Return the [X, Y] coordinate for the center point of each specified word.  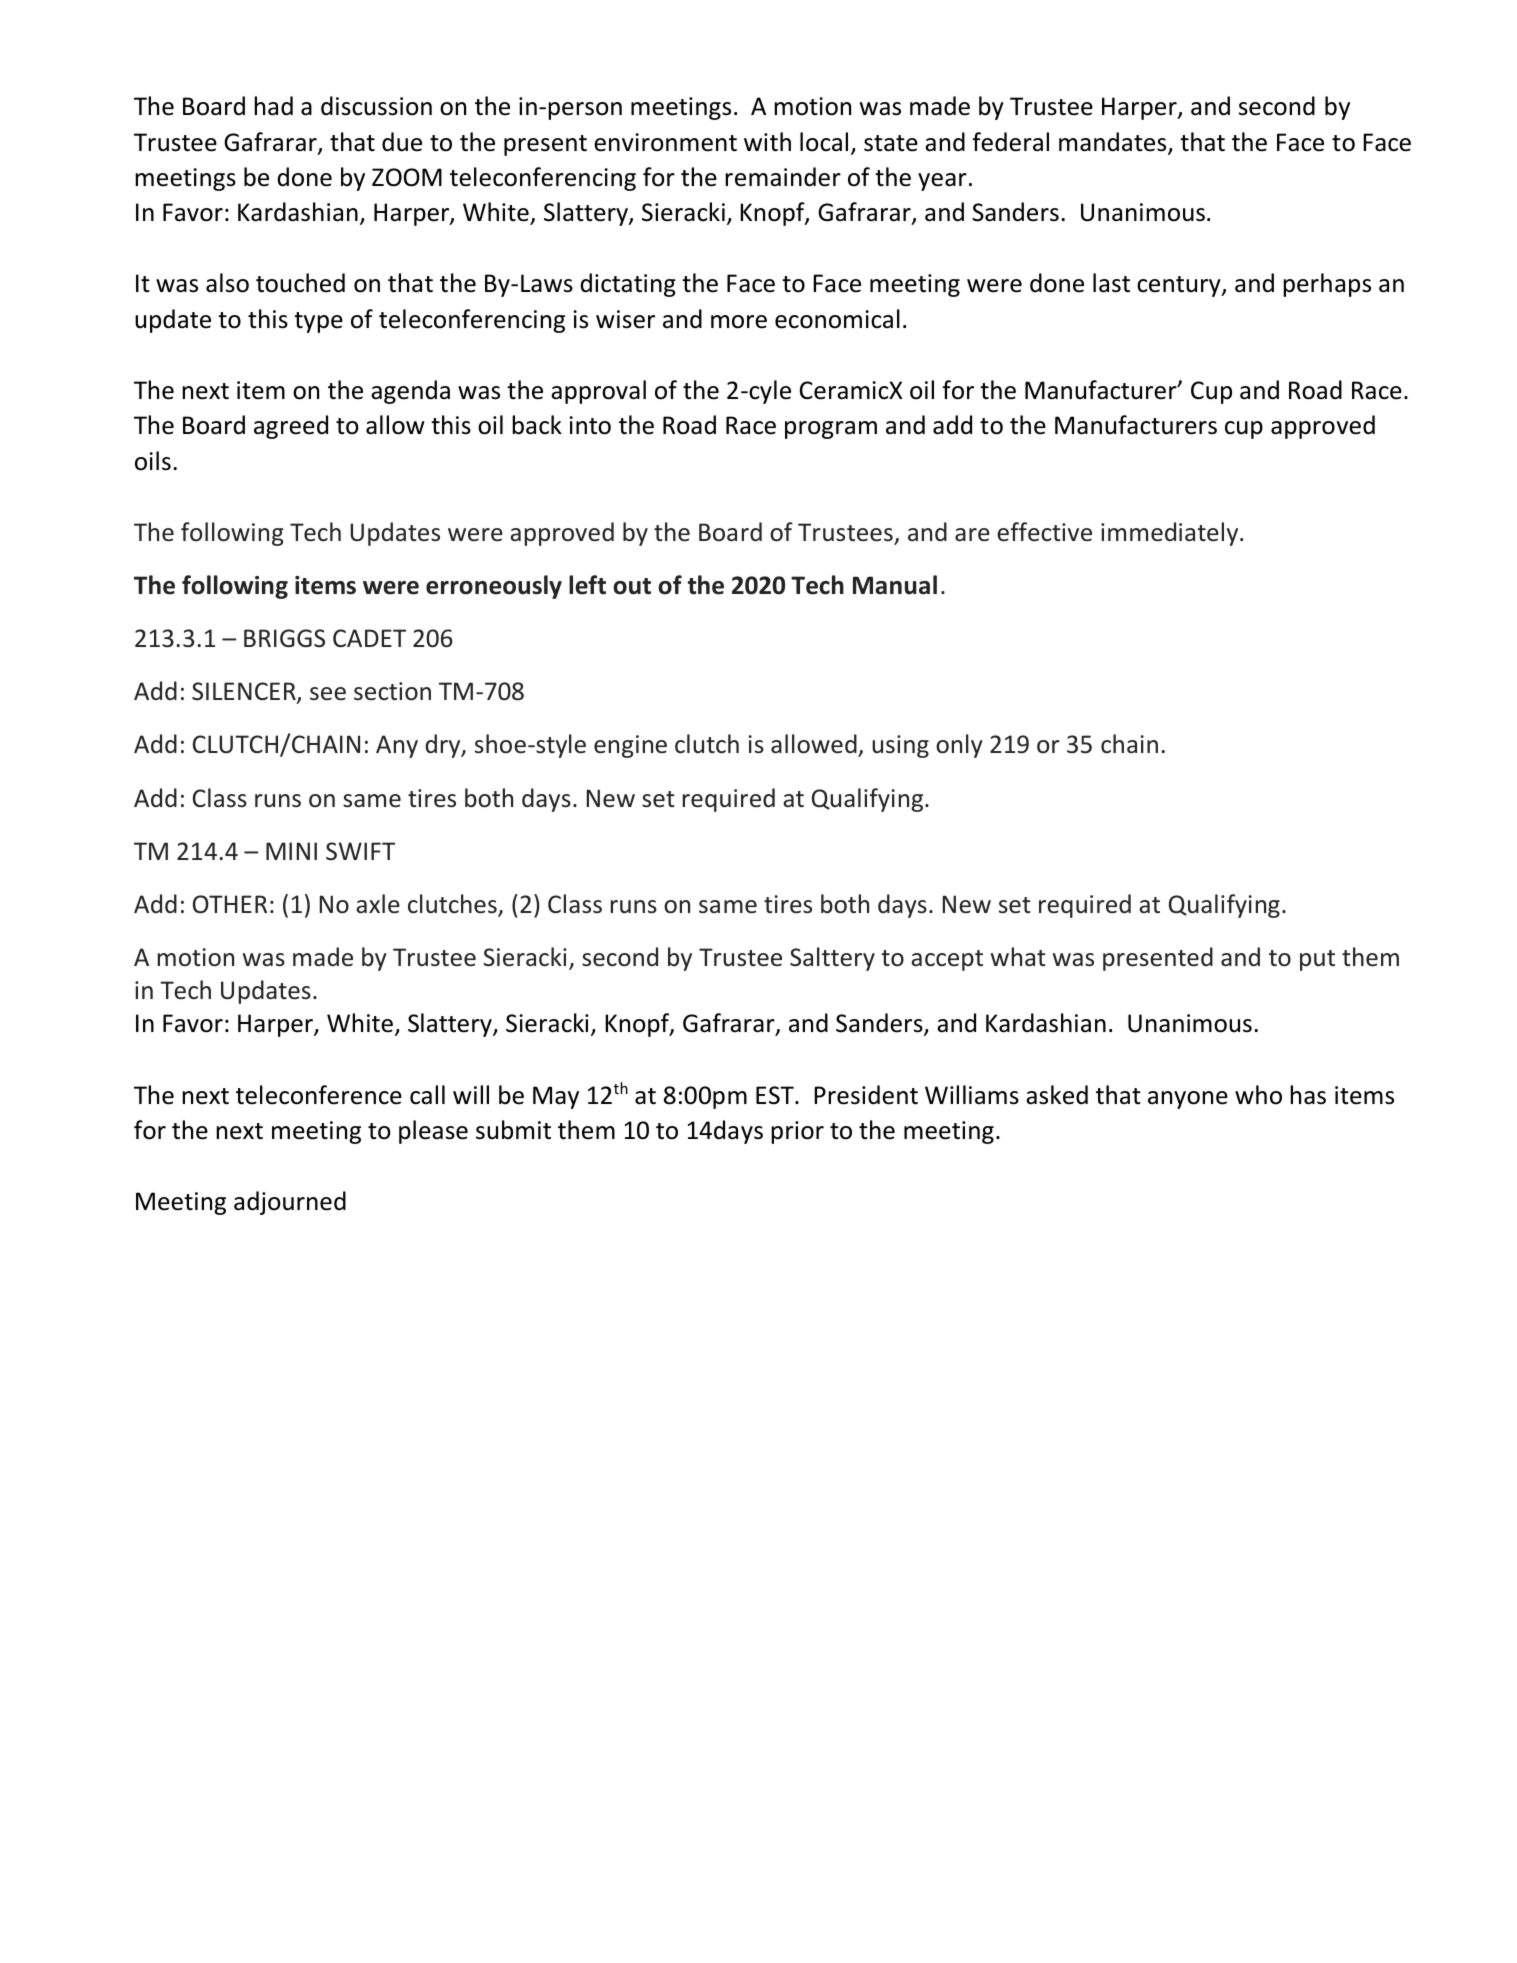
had [273, 106]
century [1180, 286]
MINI [291, 851]
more [739, 322]
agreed [291, 427]
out [632, 586]
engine [630, 746]
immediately [1171, 534]
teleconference [319, 1095]
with [767, 142]
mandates [1114, 143]
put [1317, 960]
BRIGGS [284, 638]
